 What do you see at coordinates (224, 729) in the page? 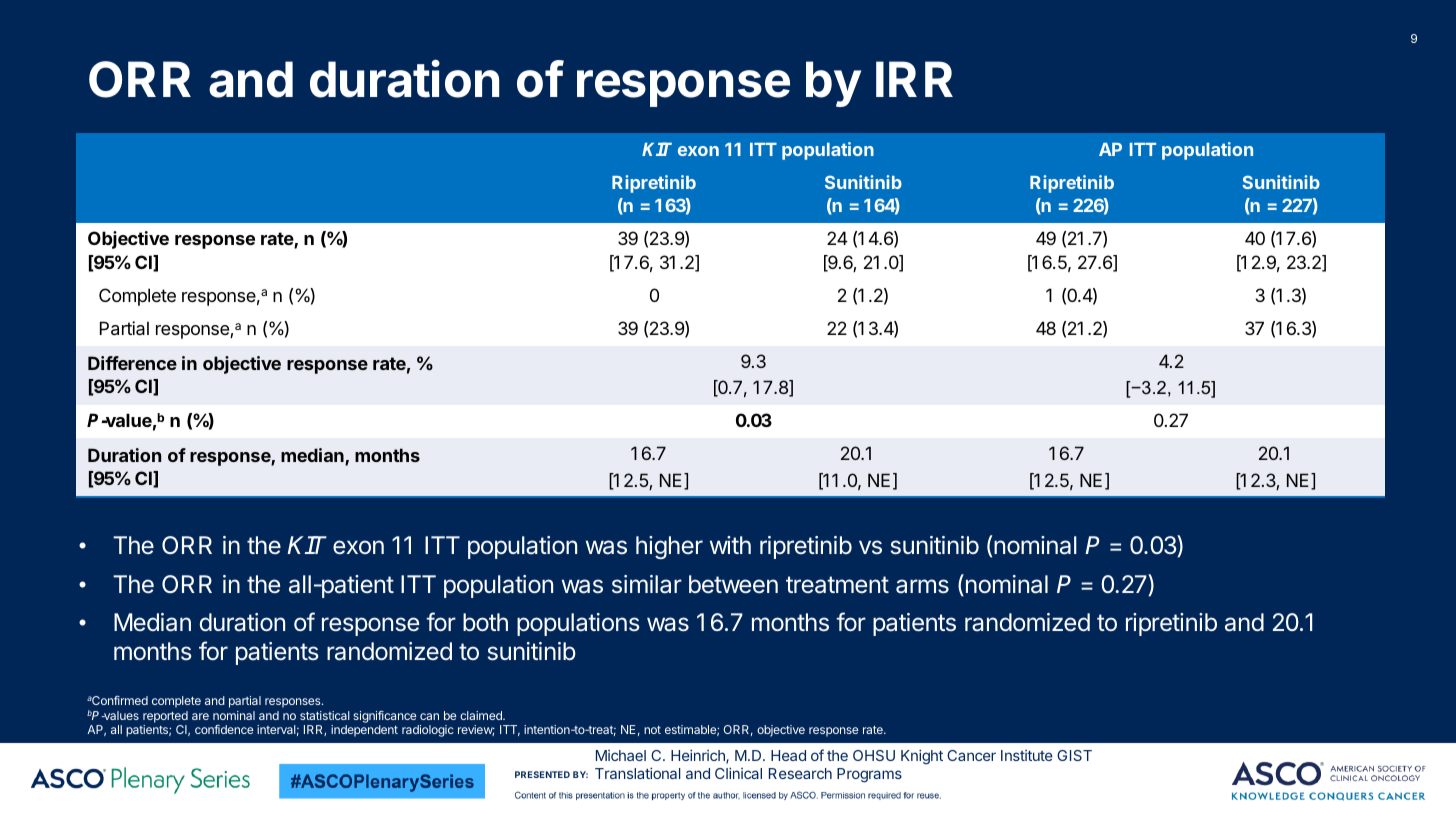
I see `confidence` at bounding box center [224, 729].
